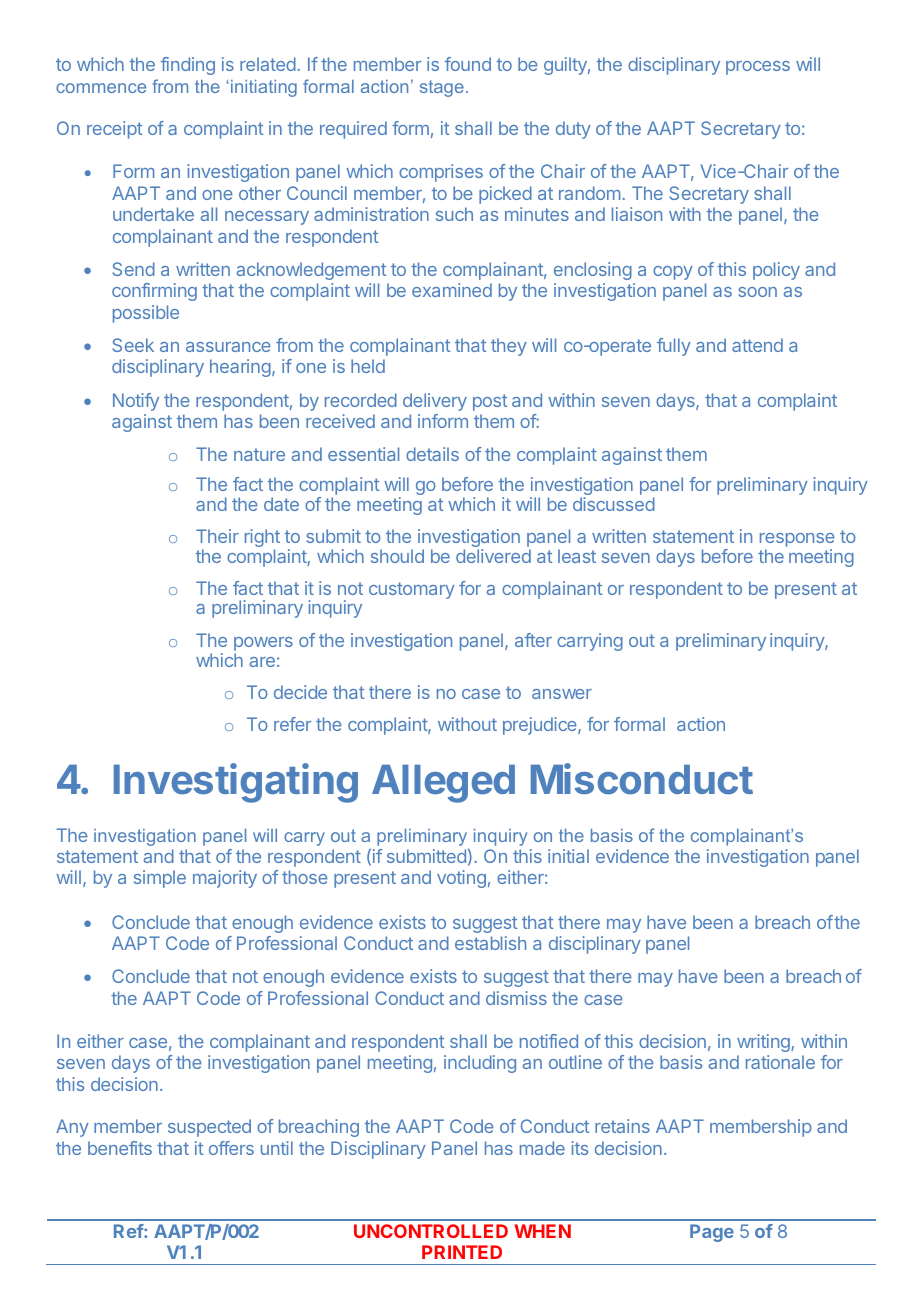 This screenshot has height=1308, width=924. Describe the element at coordinates (160, 879) in the screenshot. I see `simple` at that location.
